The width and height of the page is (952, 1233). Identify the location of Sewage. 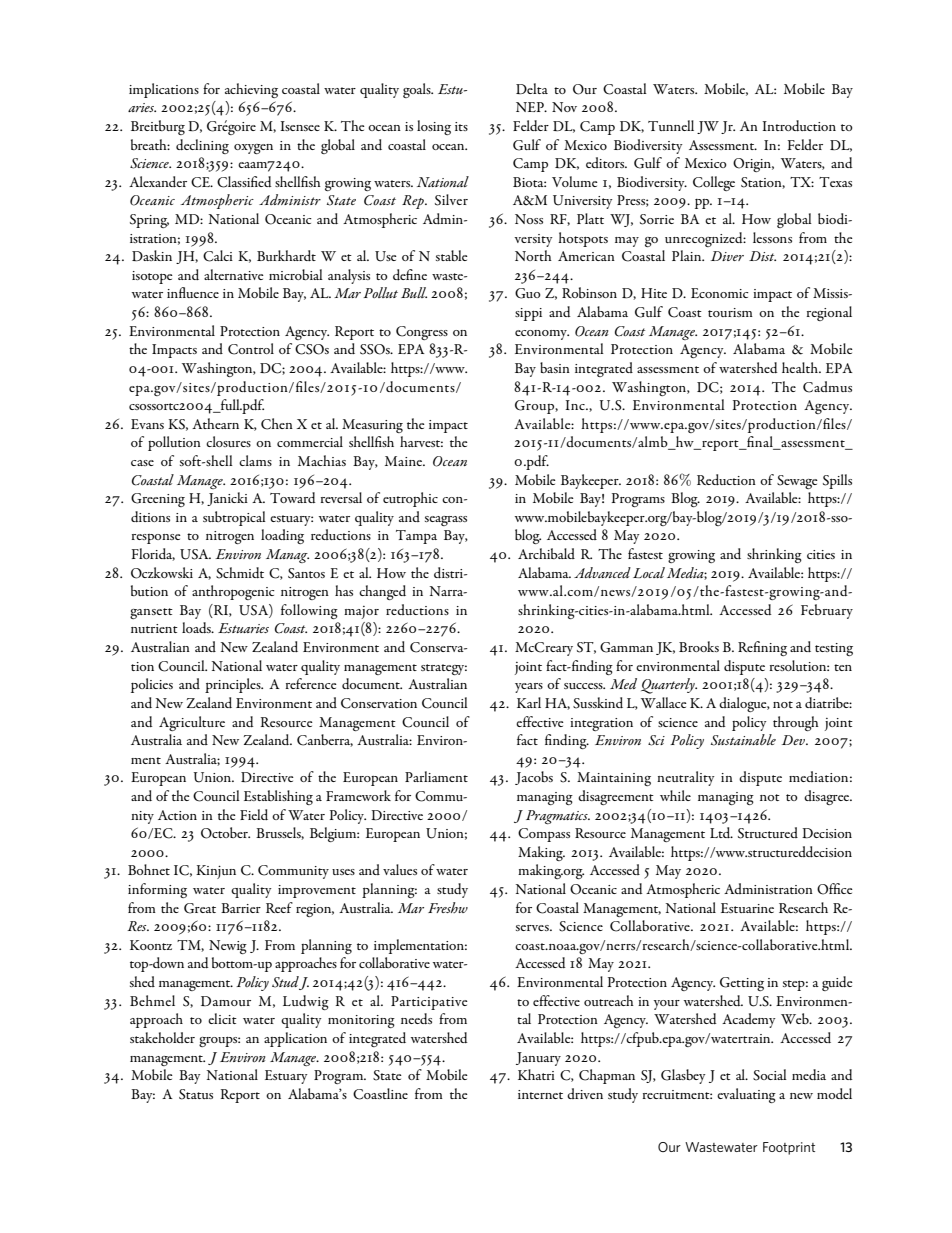
(797, 482).
